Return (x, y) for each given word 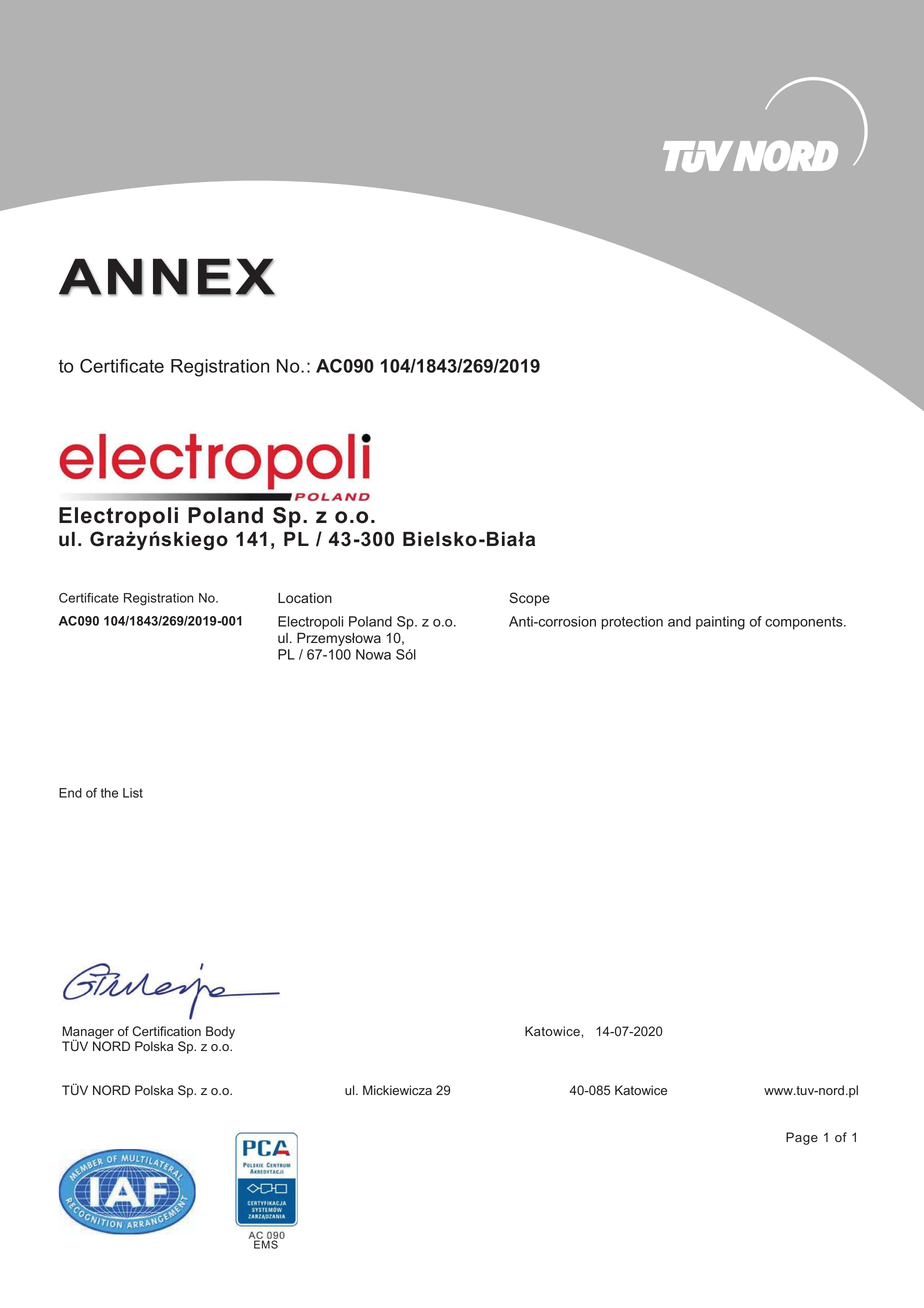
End (70, 793)
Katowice (553, 1031)
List (133, 793)
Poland (225, 515)
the (109, 793)
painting (720, 623)
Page (802, 1138)
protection (632, 623)
